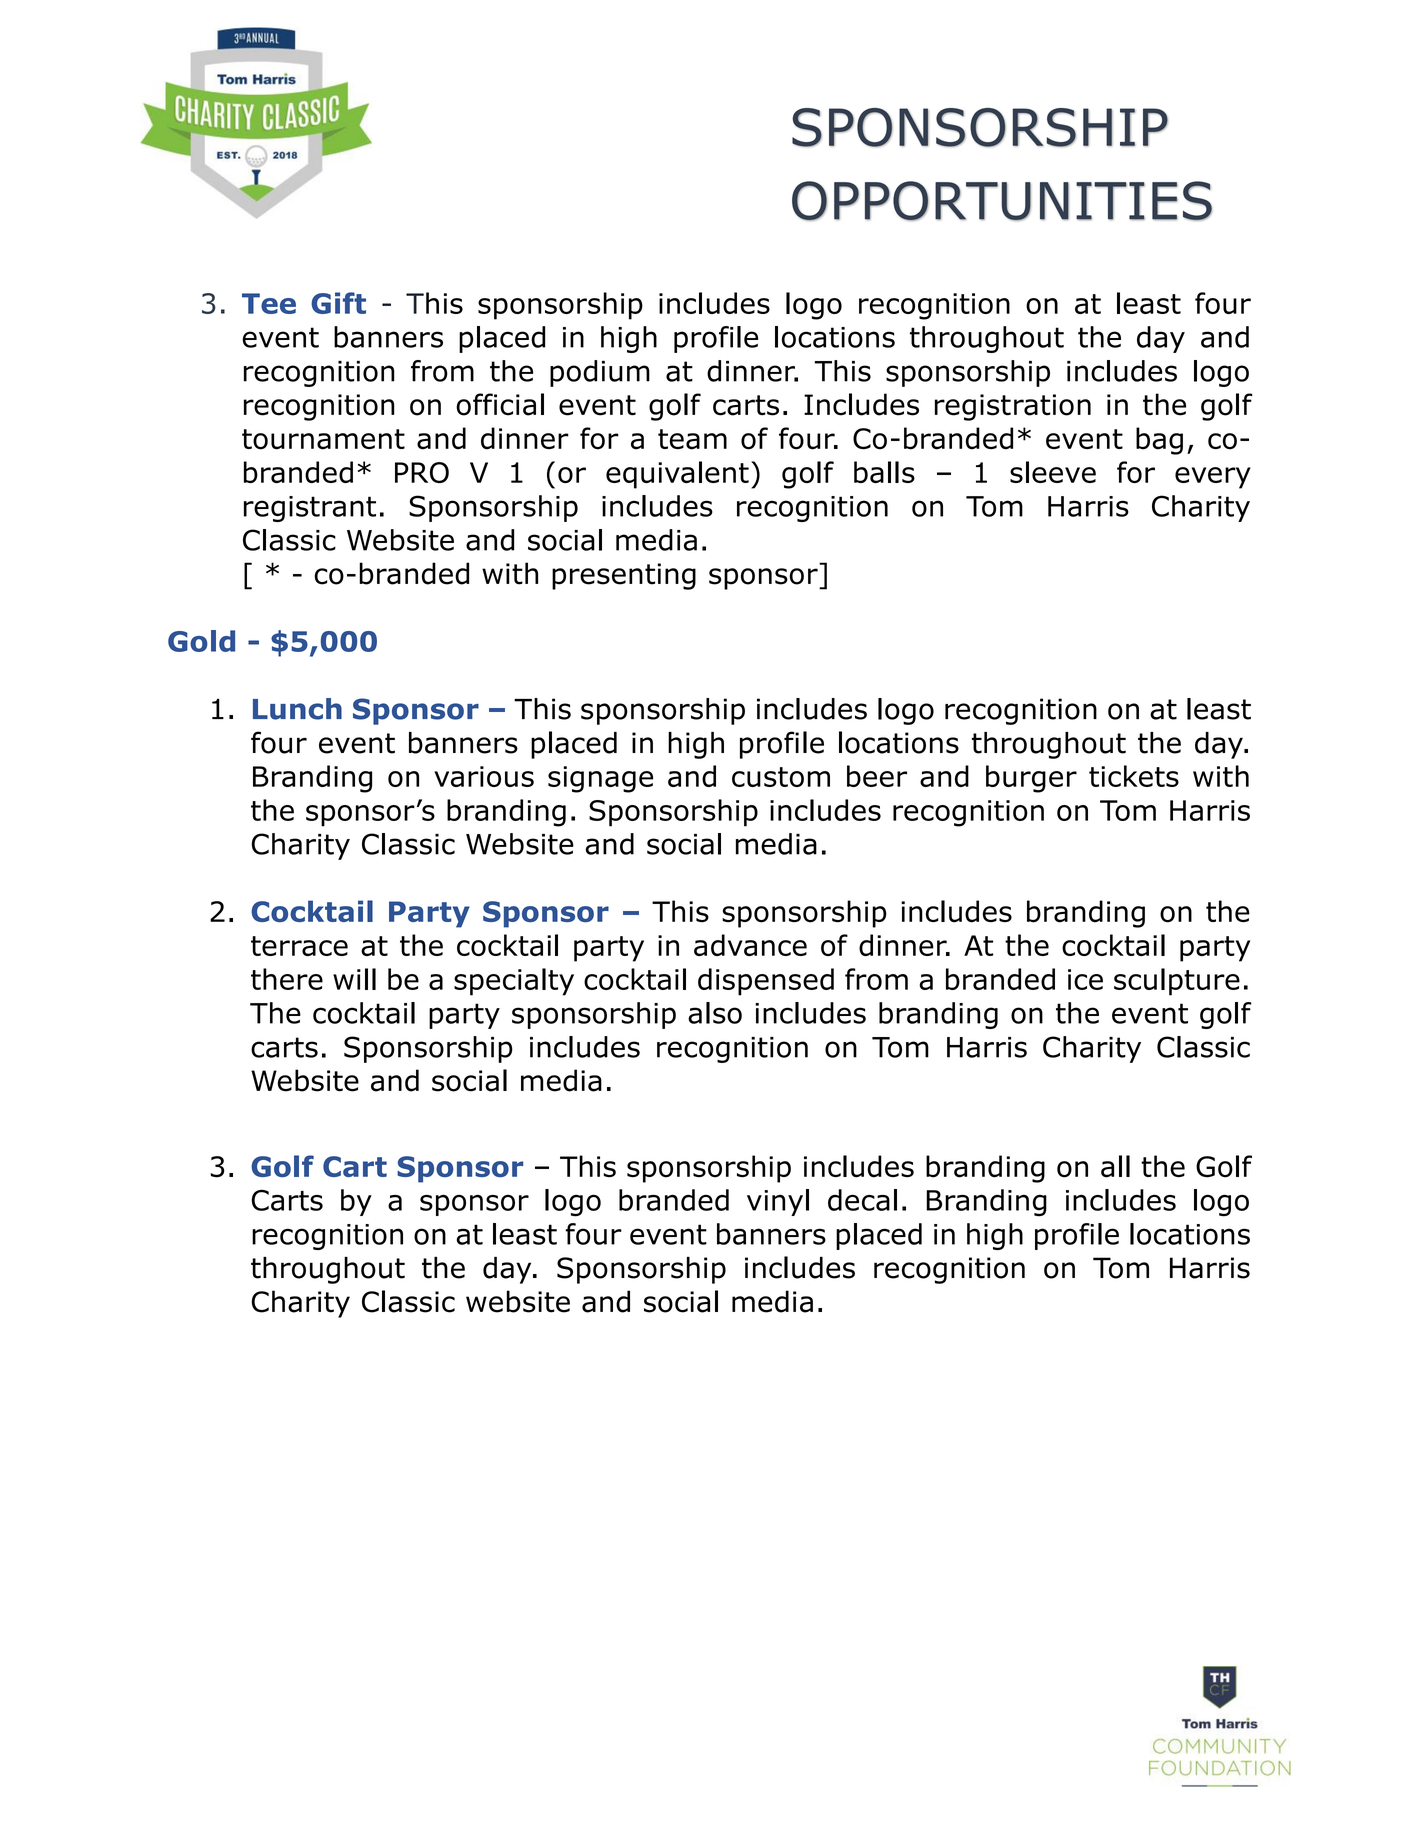  I want to click on presenting, so click(624, 576).
